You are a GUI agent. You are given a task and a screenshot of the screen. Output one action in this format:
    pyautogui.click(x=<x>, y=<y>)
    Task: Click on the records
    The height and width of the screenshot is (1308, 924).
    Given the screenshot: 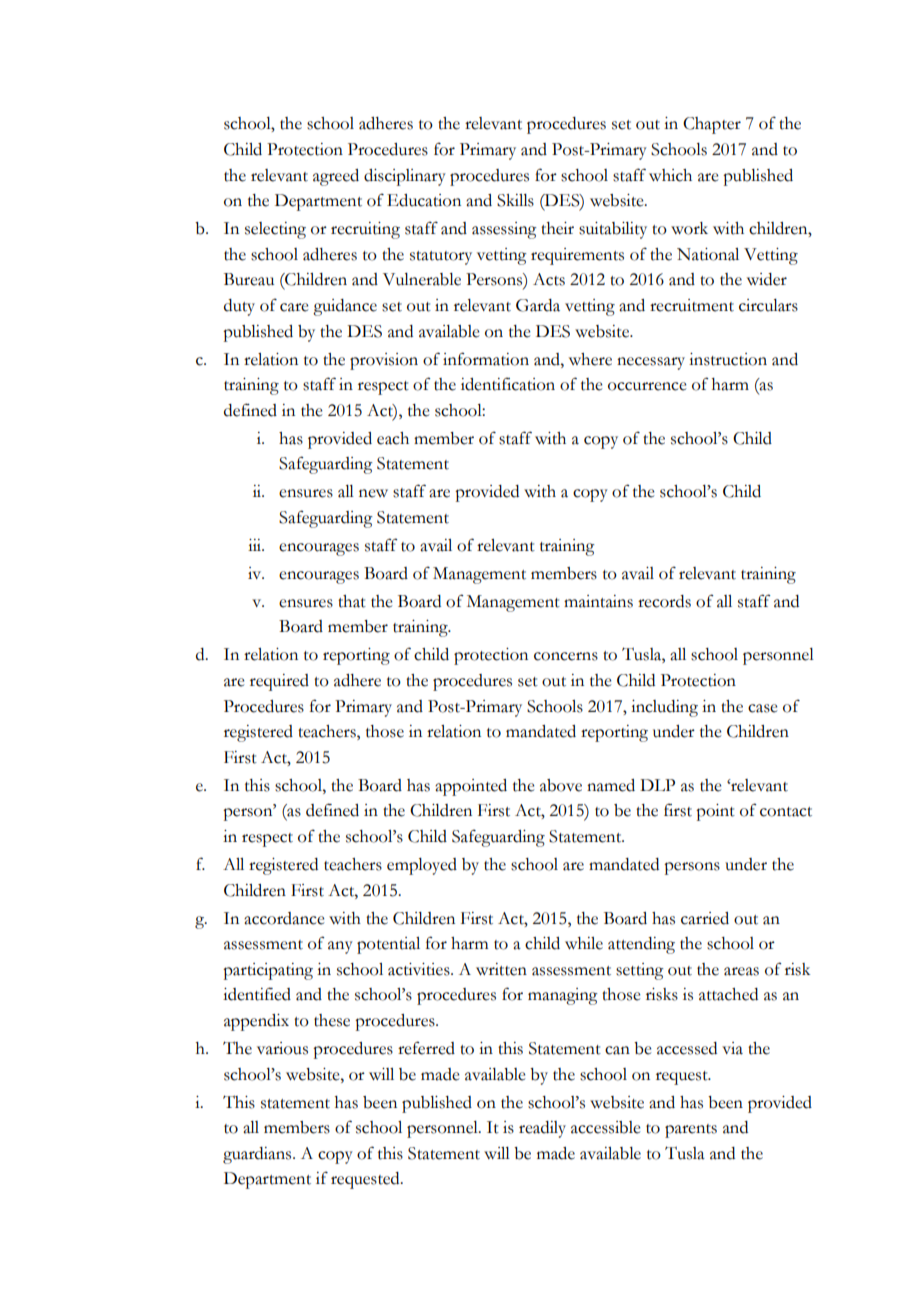 What is the action you would take?
    pyautogui.click(x=664, y=601)
